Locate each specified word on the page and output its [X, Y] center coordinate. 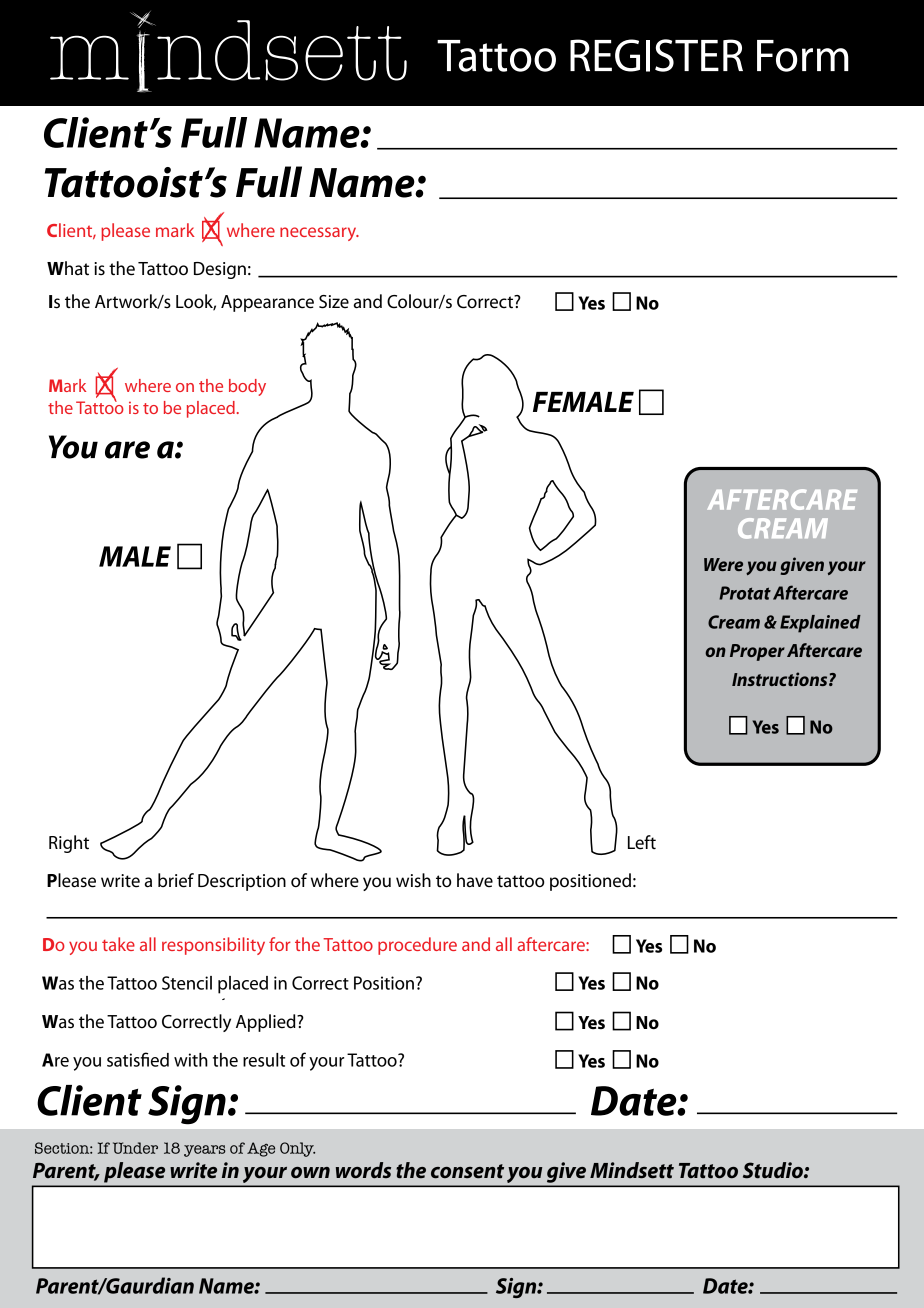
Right [69, 844]
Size [334, 302]
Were [723, 564]
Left [642, 842]
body [247, 387]
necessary [319, 234]
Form [803, 56]
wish [413, 880]
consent [467, 1171]
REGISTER [656, 55]
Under [135, 1148]
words [363, 1170]
